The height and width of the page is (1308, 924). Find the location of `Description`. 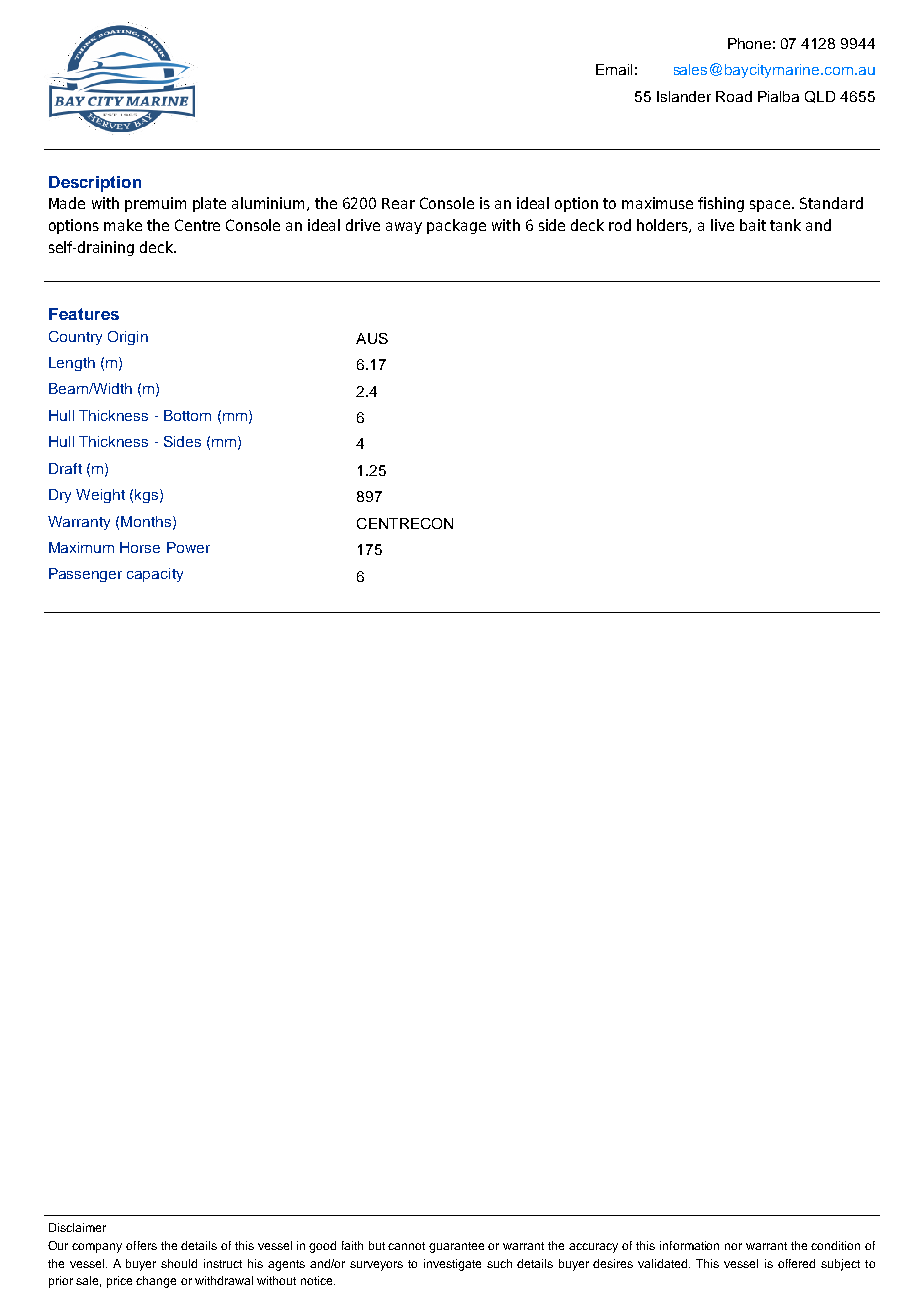

Description is located at coordinates (95, 184).
